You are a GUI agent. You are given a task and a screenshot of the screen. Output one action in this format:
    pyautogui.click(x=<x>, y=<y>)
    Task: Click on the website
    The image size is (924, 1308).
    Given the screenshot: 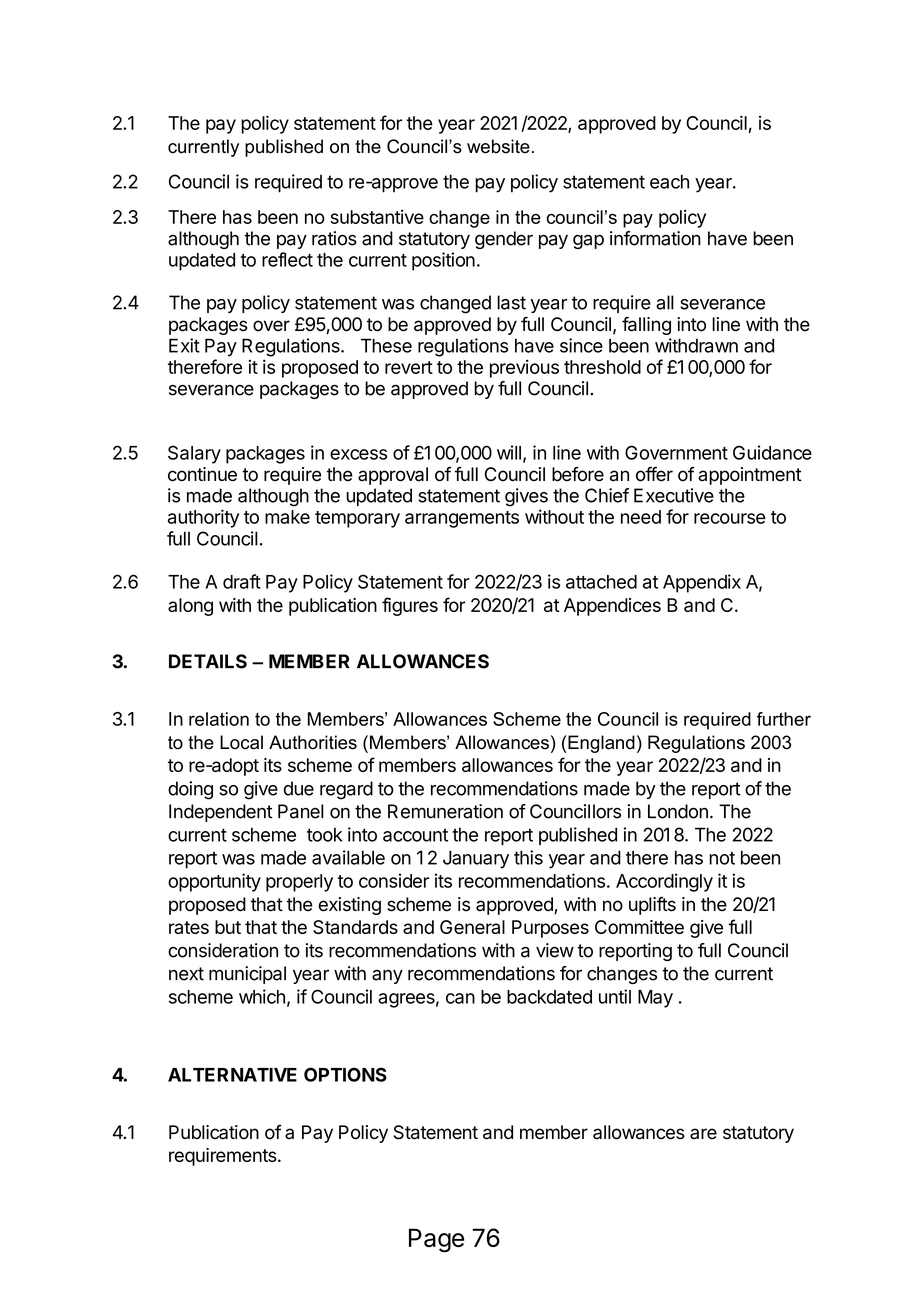 What is the action you would take?
    pyautogui.click(x=498, y=146)
